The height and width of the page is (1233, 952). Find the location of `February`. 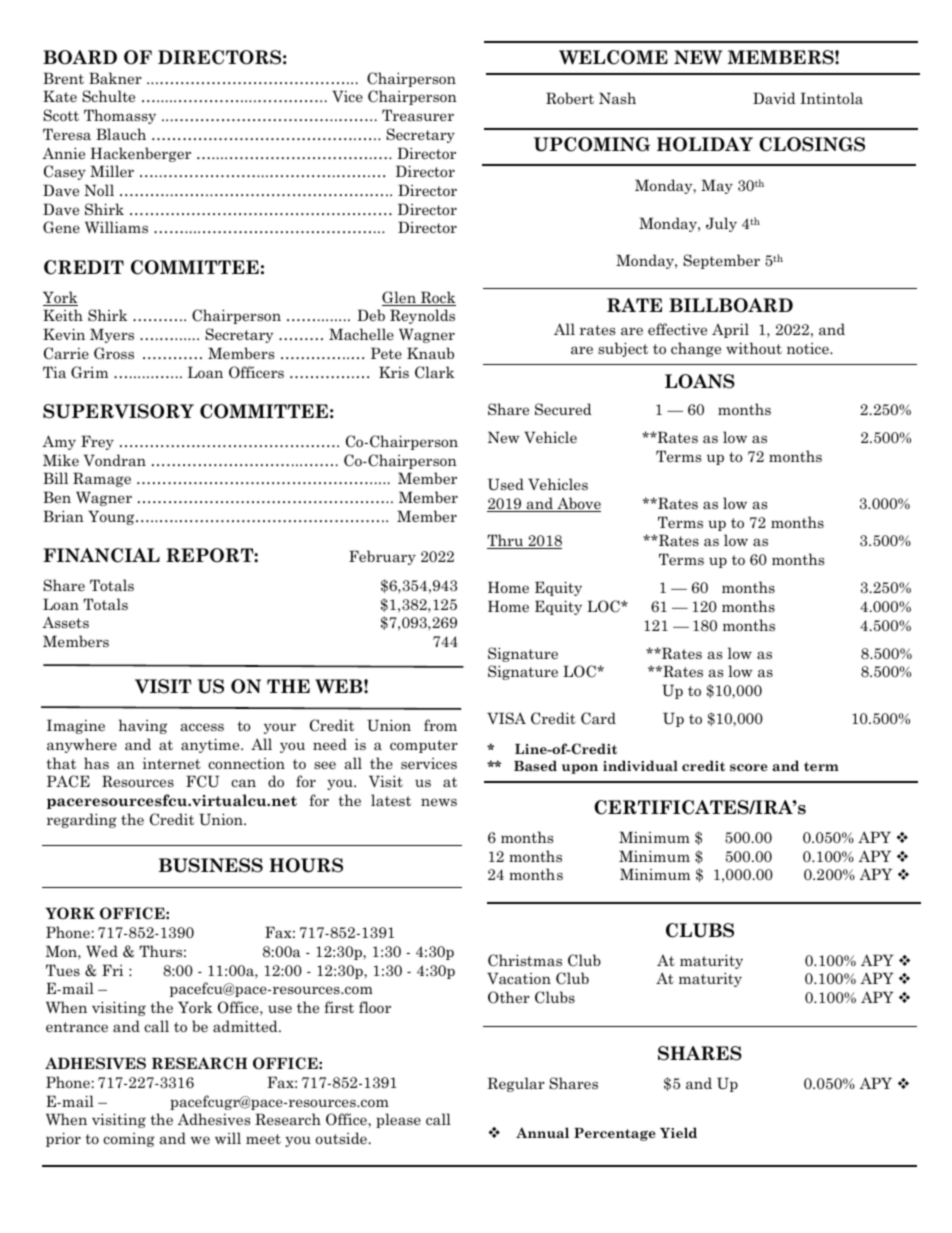

February is located at coordinates (382, 557).
